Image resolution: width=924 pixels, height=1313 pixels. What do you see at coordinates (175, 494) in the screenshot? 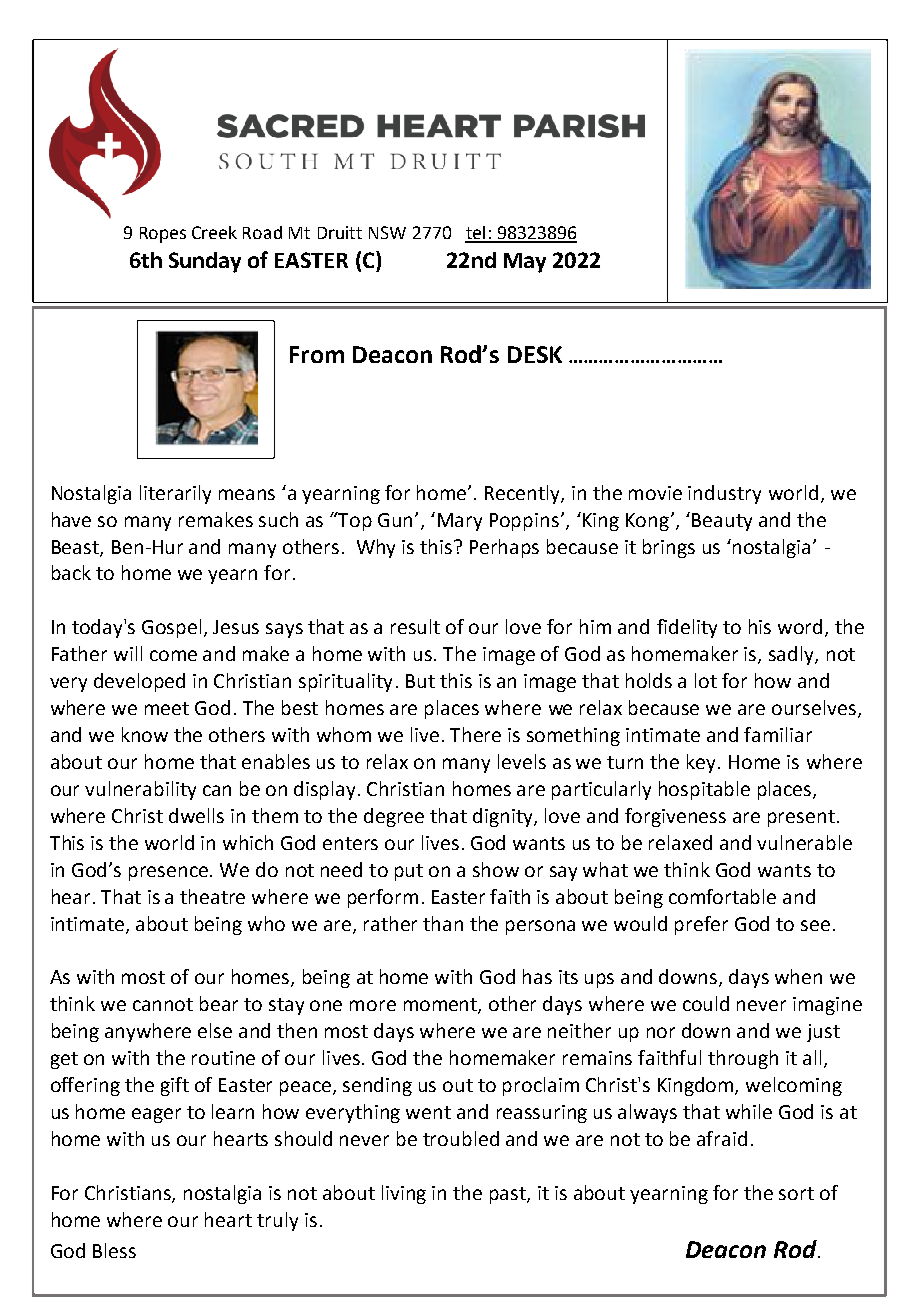
I see `literarily` at bounding box center [175, 494].
